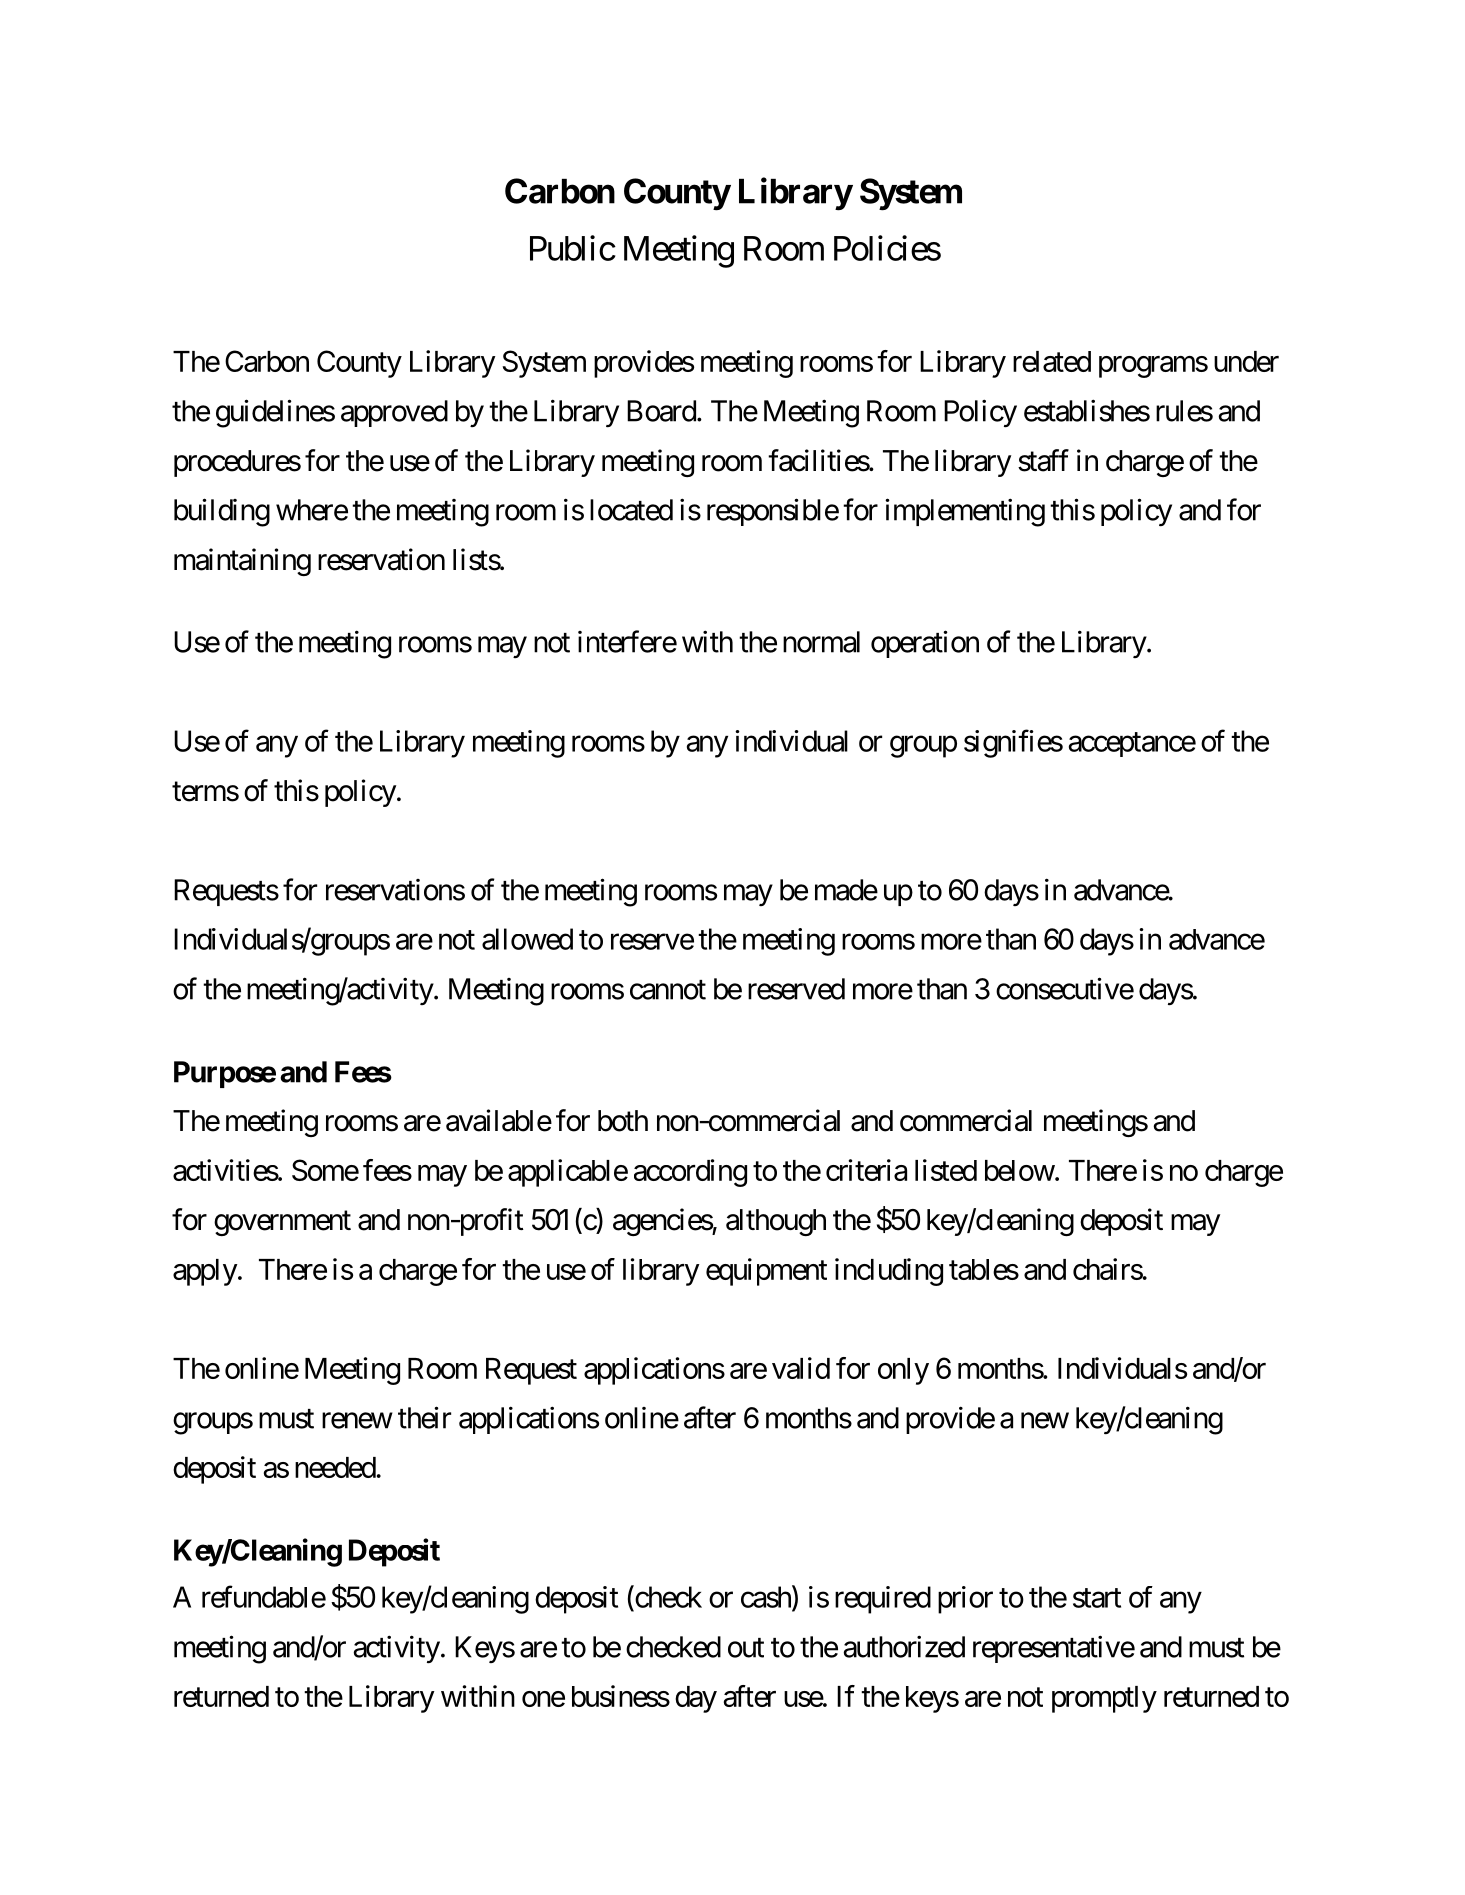 This page has width=1465, height=1895. I want to click on needed, so click(335, 1467).
